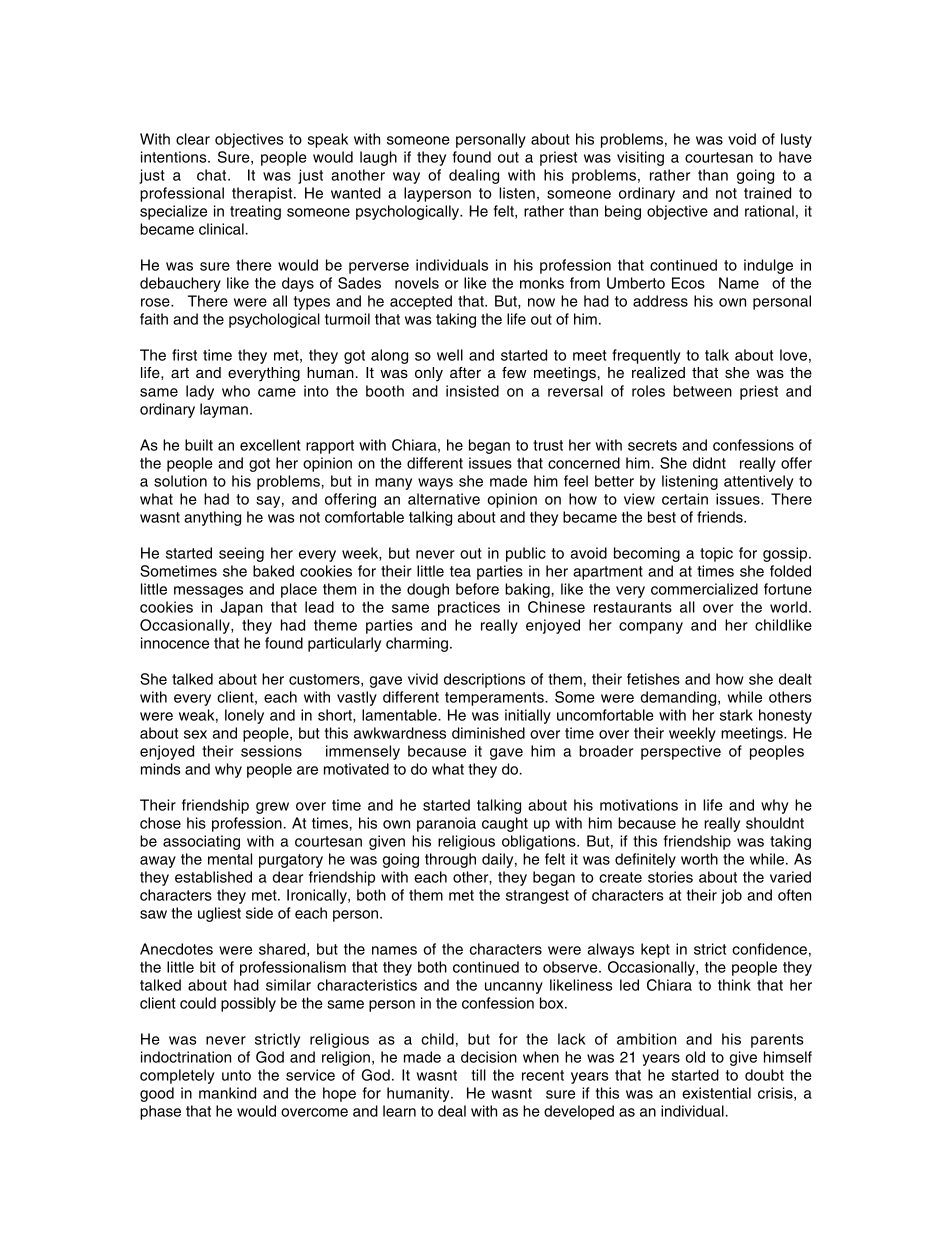 The width and height of the screenshot is (952, 1233). Describe the element at coordinates (767, 193) in the screenshot. I see `trained` at that location.
